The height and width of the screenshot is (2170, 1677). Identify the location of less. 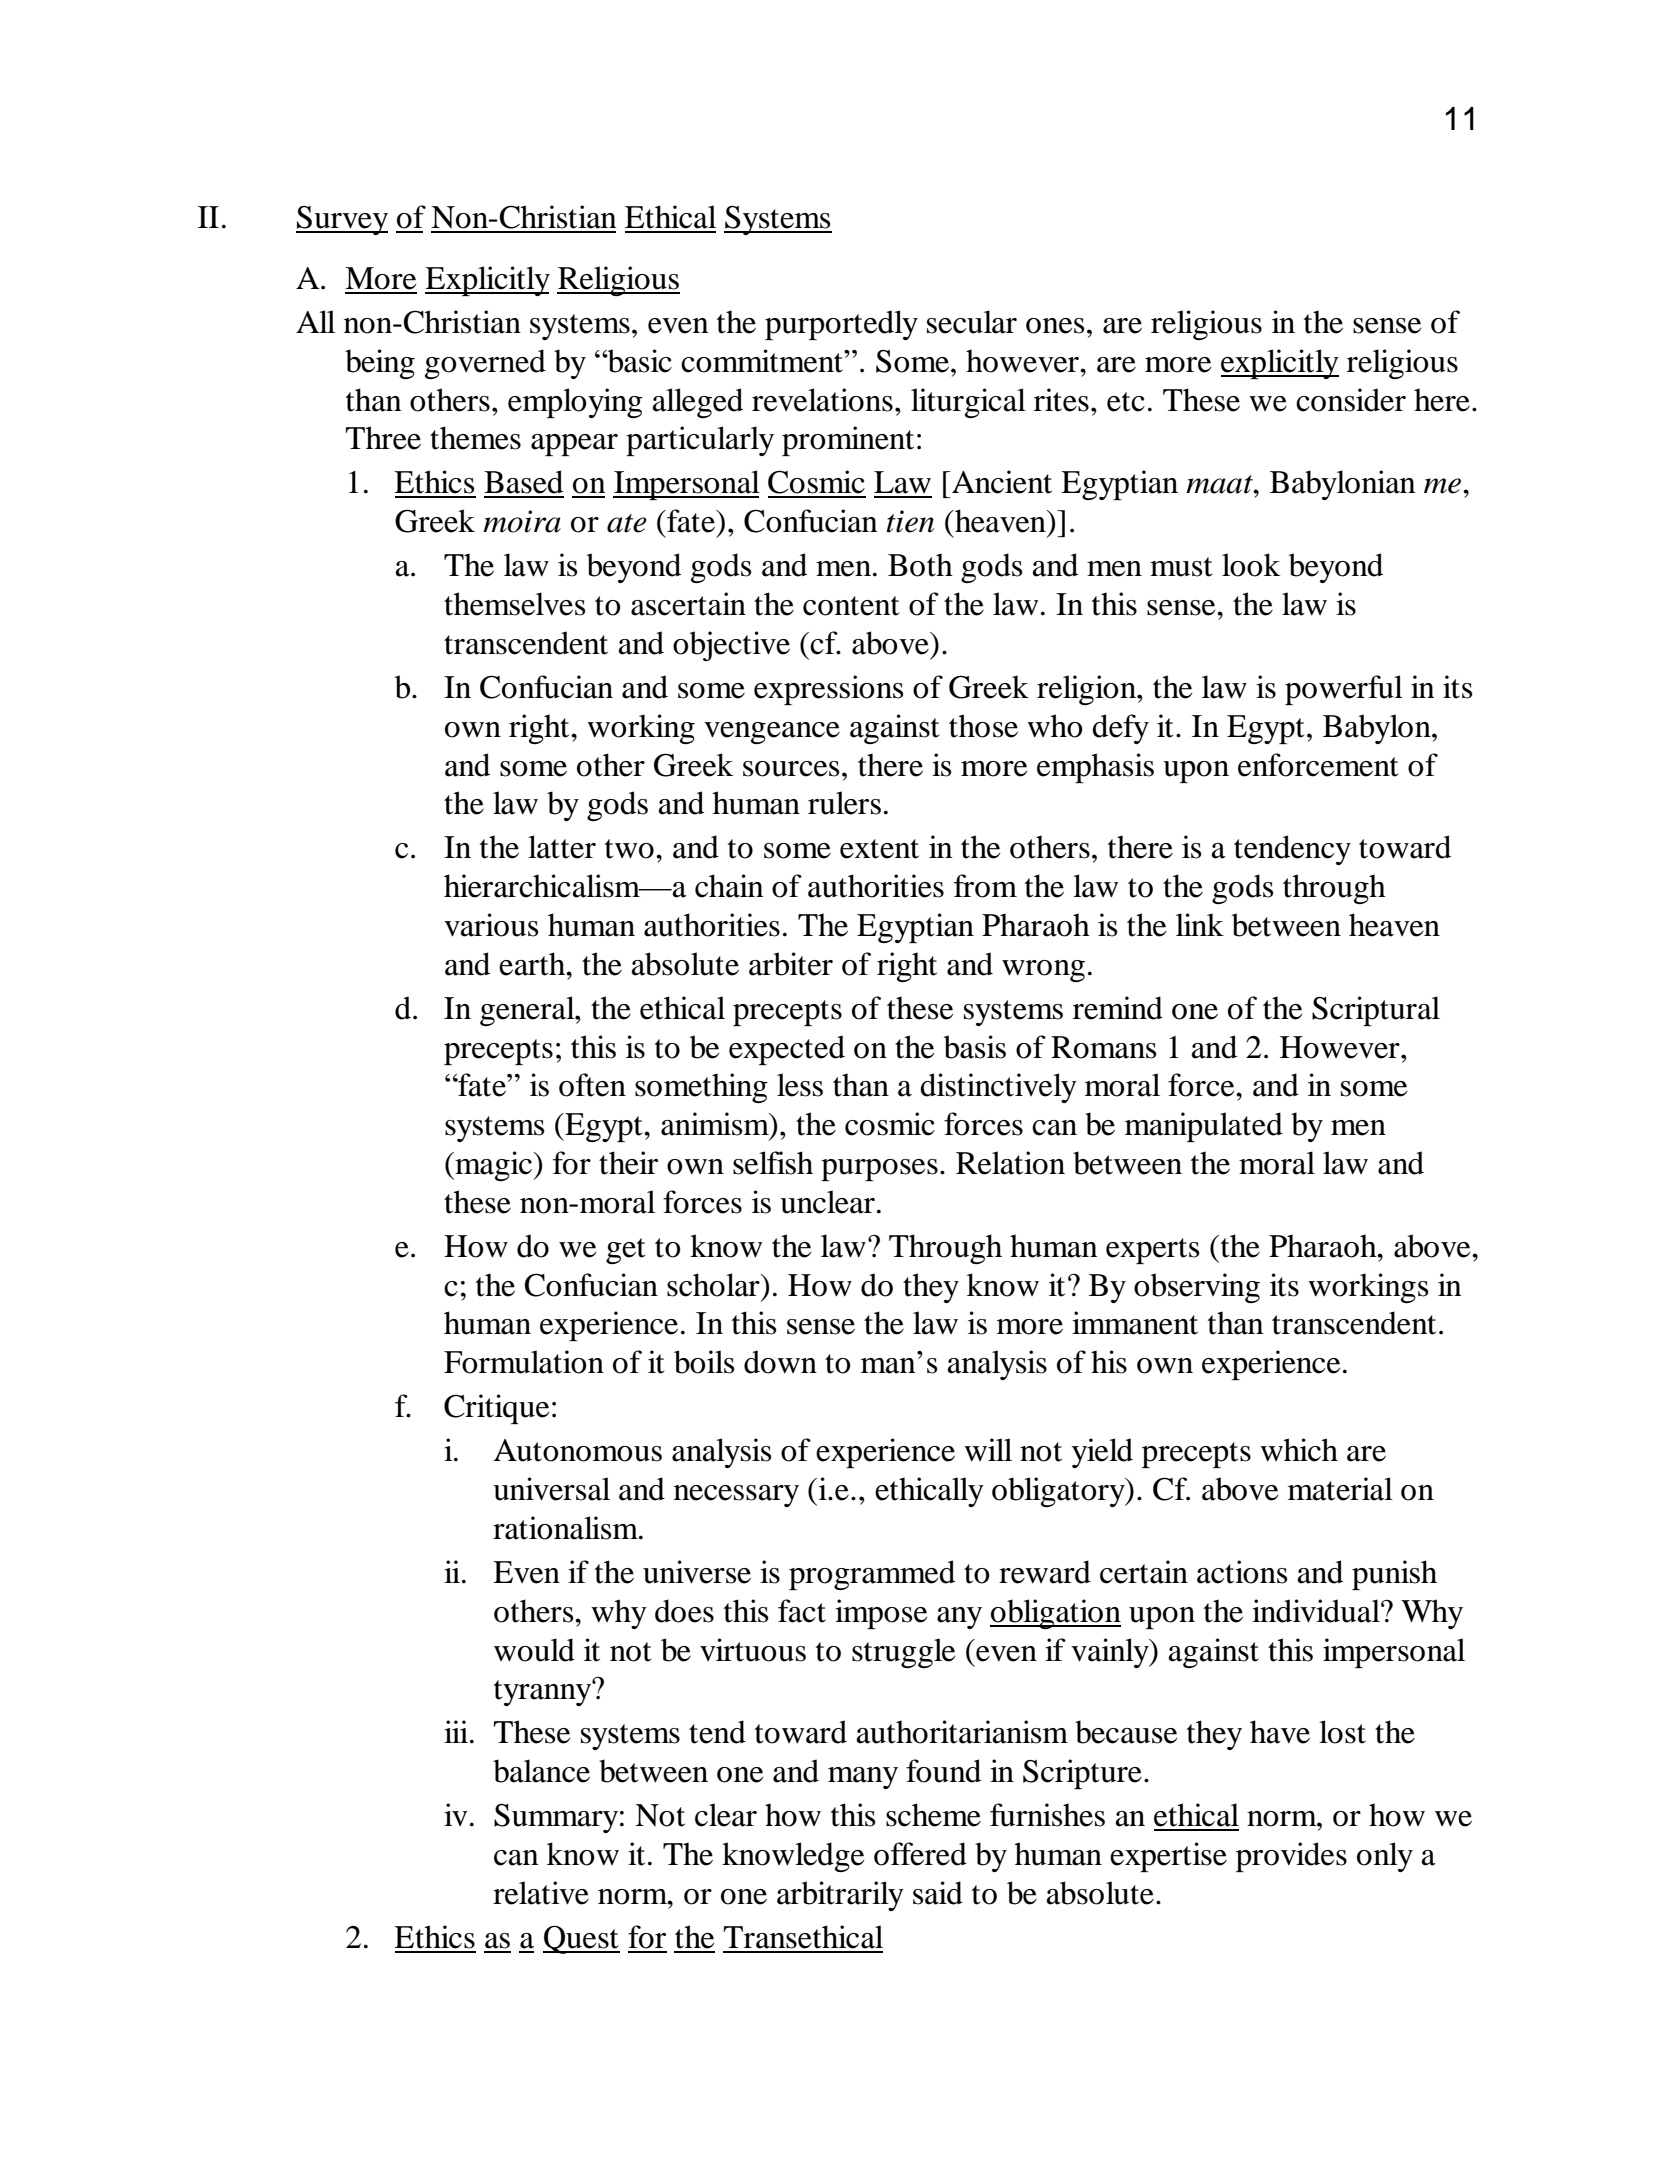
(800, 1085).
